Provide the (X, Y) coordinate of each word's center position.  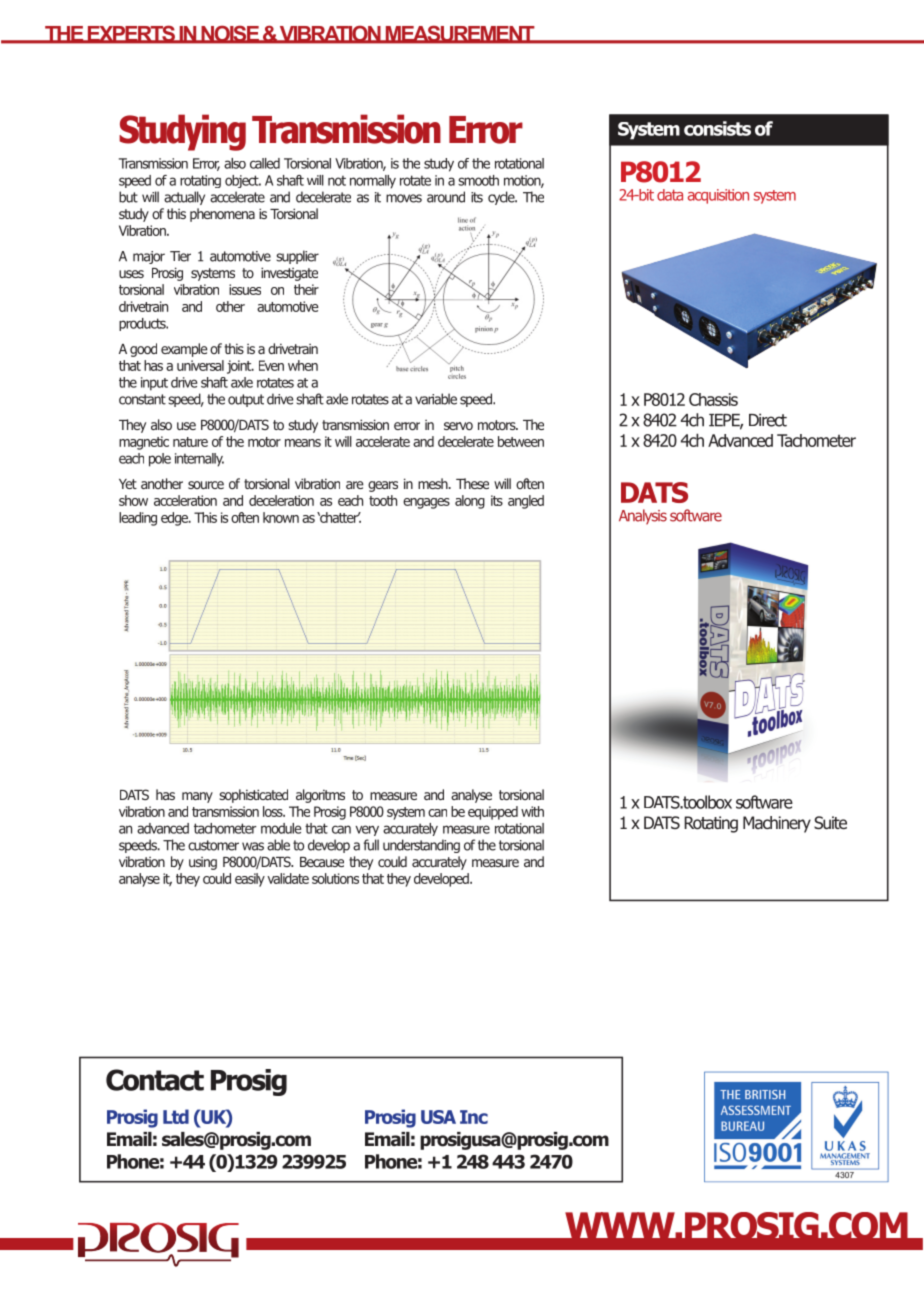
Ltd (176, 1116)
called (265, 163)
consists (717, 128)
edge (175, 519)
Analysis (643, 517)
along (470, 502)
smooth (478, 180)
